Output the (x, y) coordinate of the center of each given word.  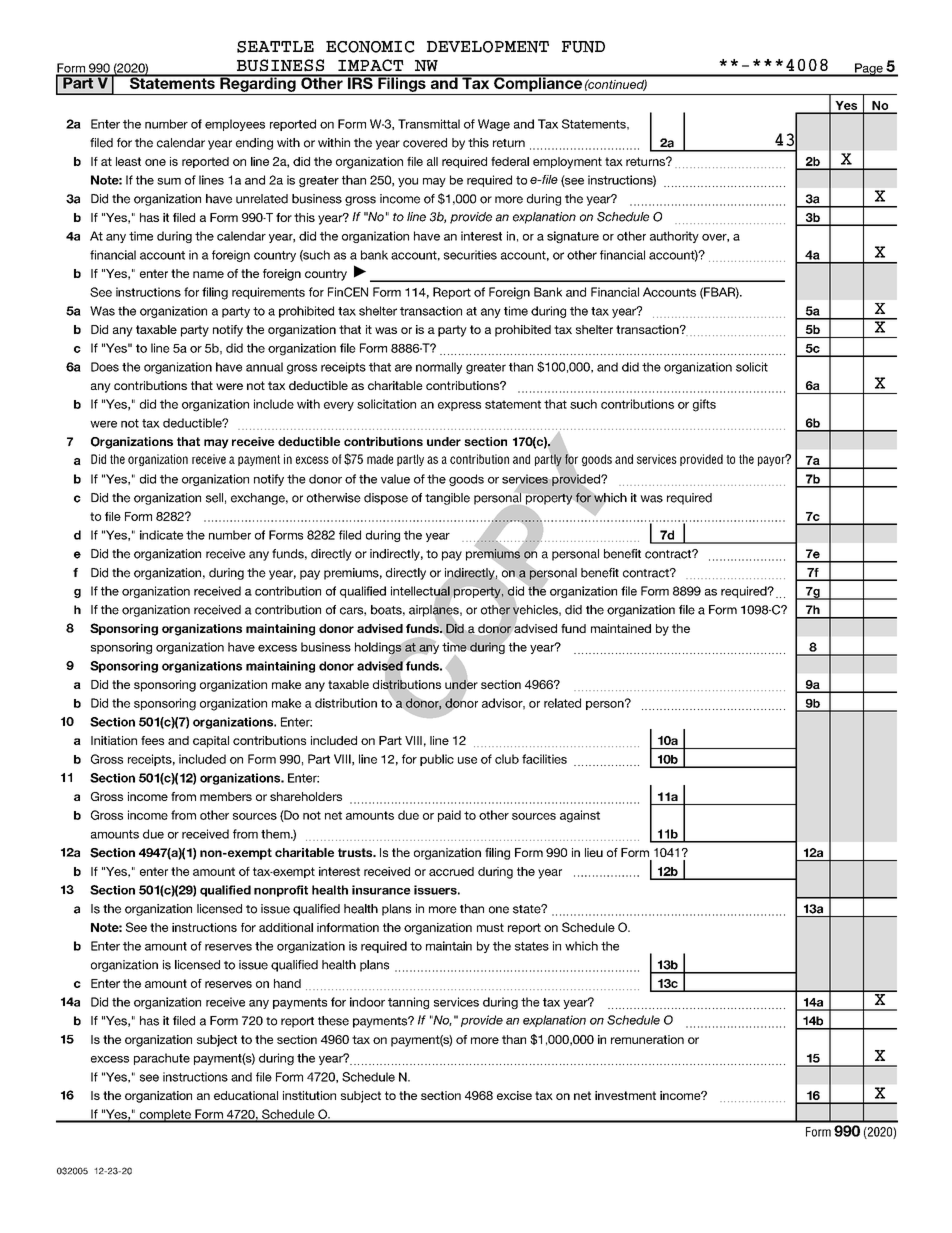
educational (246, 1095)
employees (235, 125)
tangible (447, 499)
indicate (161, 535)
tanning (408, 1003)
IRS (360, 82)
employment (567, 163)
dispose (386, 499)
